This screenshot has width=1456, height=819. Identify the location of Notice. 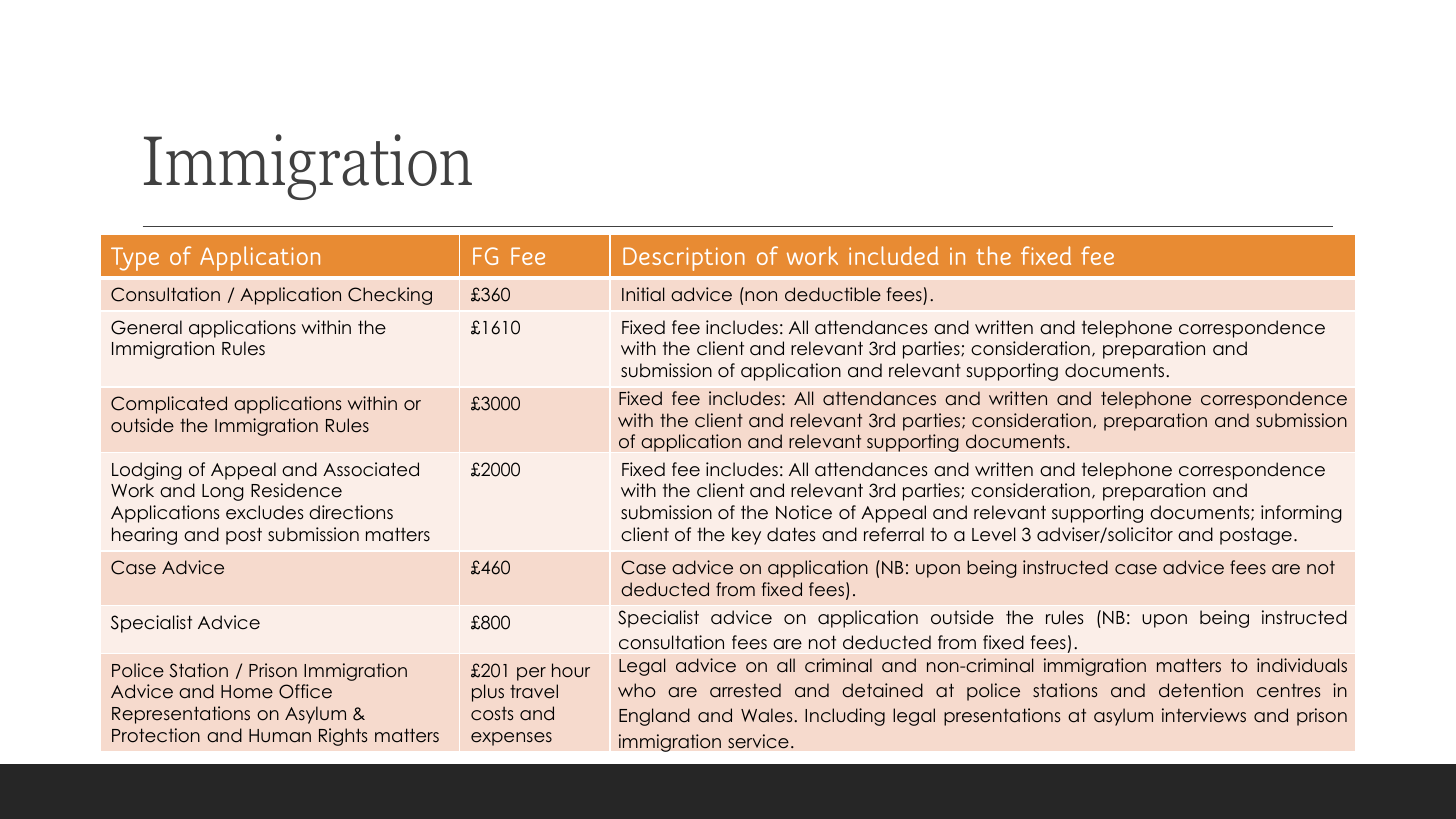
(804, 512).
